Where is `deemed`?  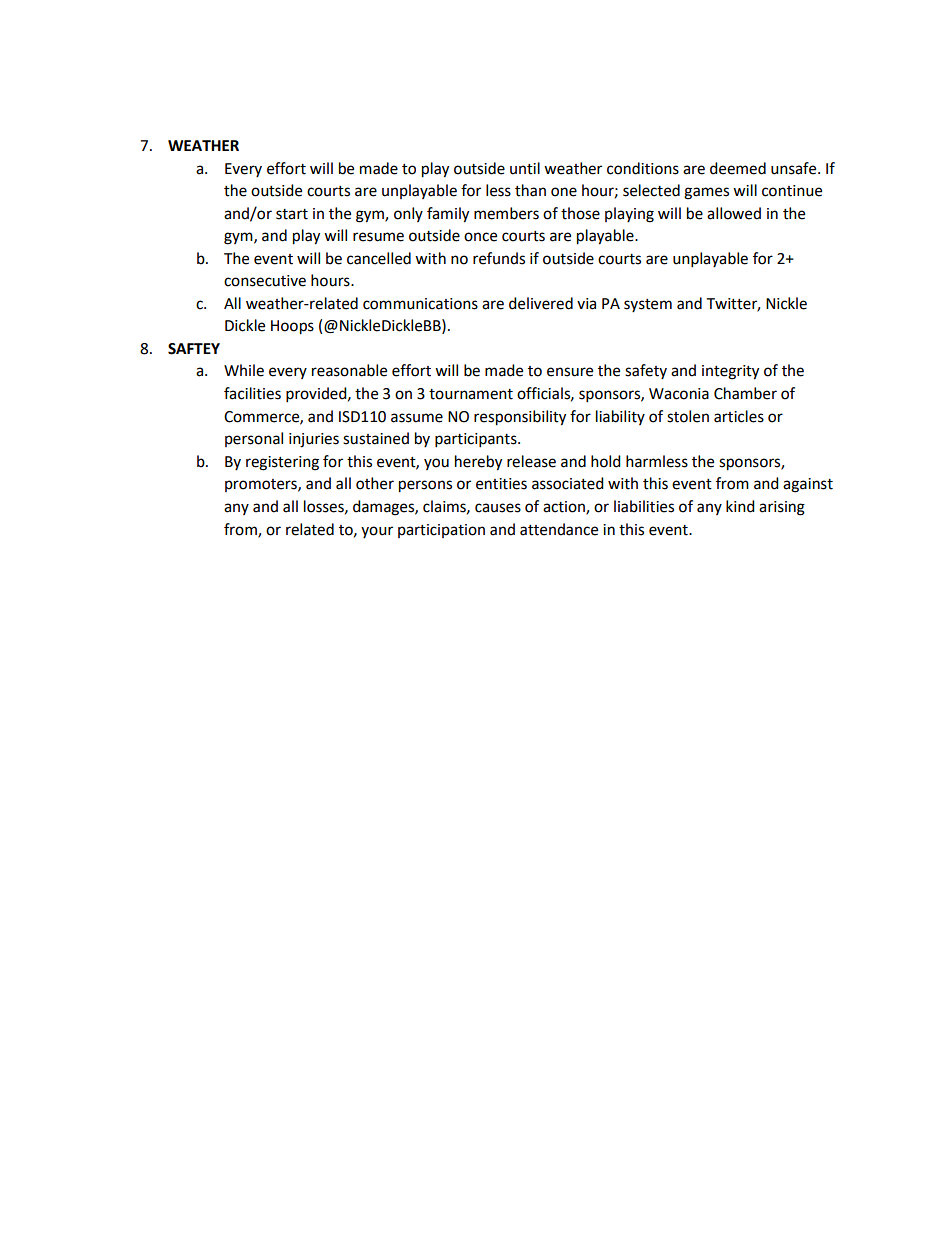
deemed is located at coordinates (738, 168).
